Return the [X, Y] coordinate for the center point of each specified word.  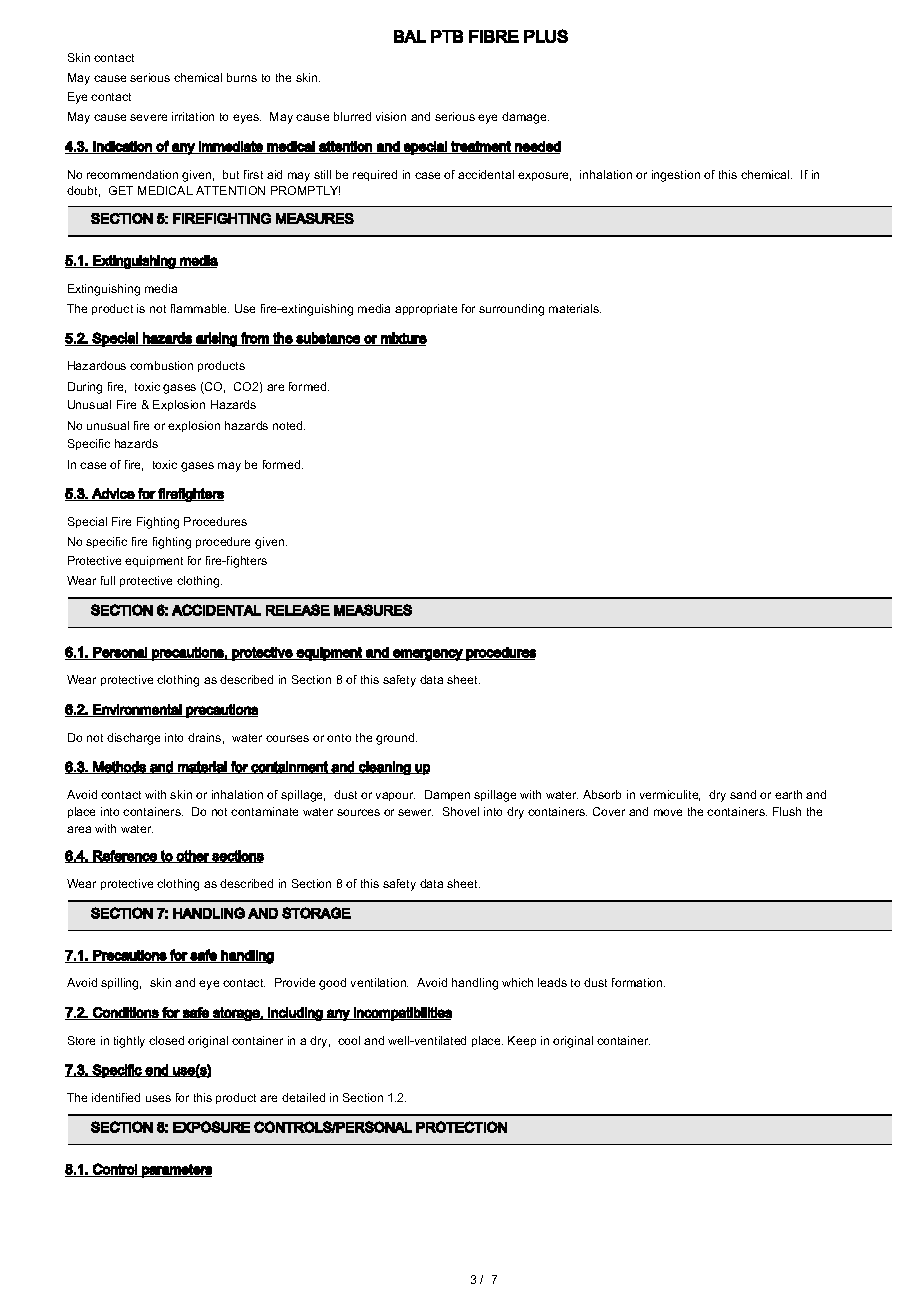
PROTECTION [461, 1127]
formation [638, 982]
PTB [447, 36]
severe [148, 117]
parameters [176, 1171]
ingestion [676, 176]
